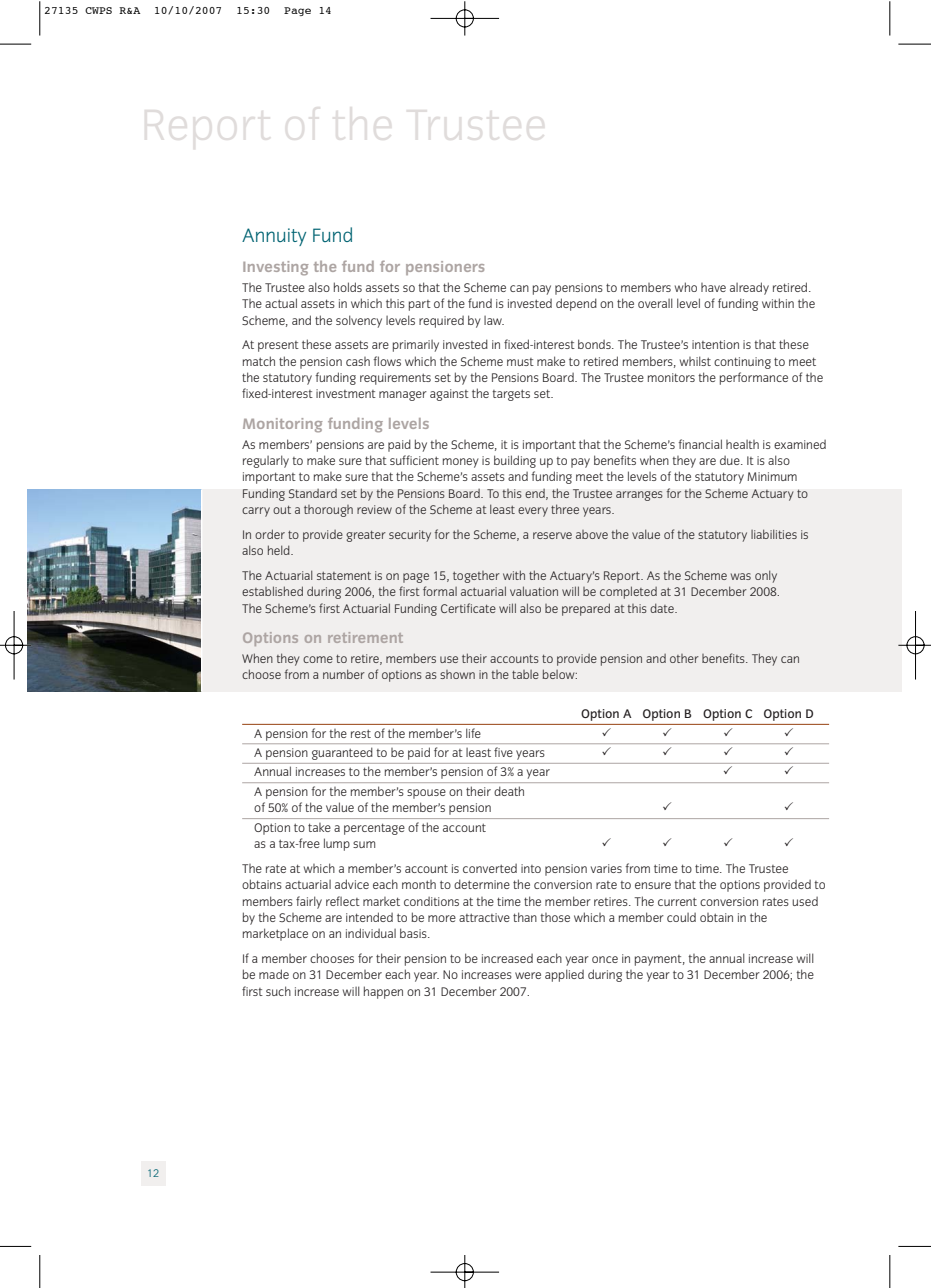  I want to click on were, so click(528, 975).
